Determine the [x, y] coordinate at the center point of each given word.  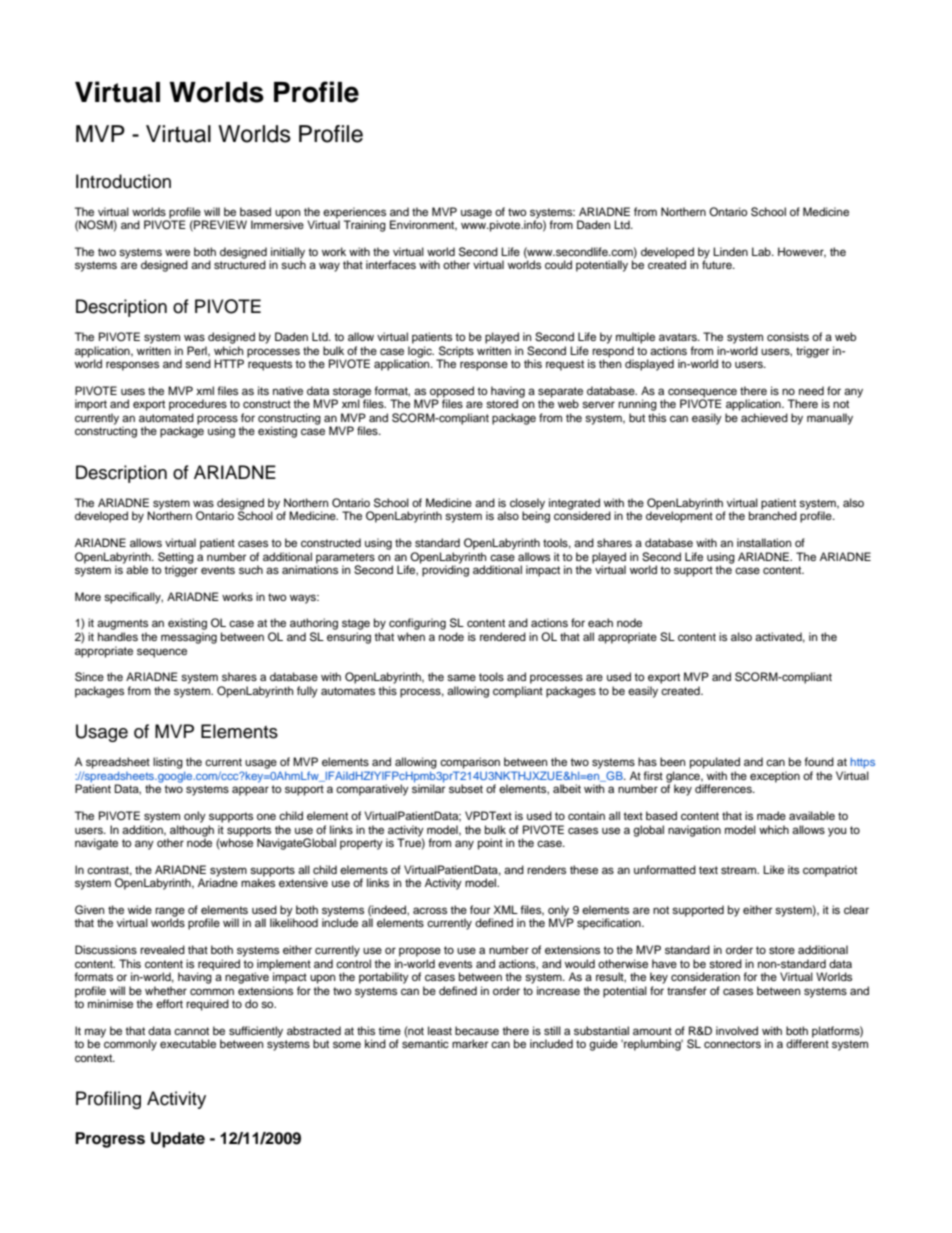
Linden [730, 251]
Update [178, 1140]
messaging [189, 638]
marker [470, 1043]
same [461, 677]
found [819, 761]
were [177, 252]
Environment [423, 225]
